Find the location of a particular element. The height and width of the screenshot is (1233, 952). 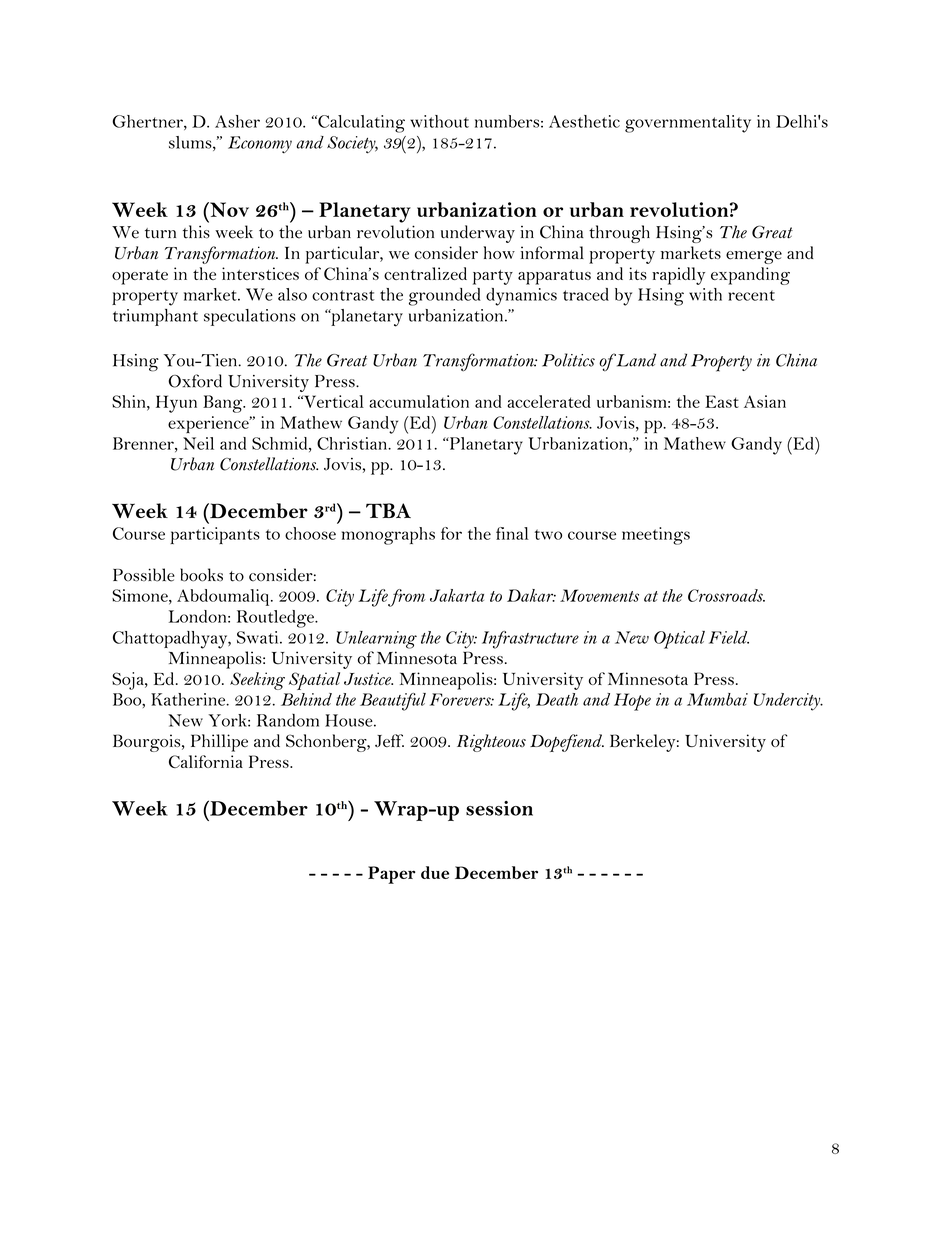

session is located at coordinates (499, 808).
